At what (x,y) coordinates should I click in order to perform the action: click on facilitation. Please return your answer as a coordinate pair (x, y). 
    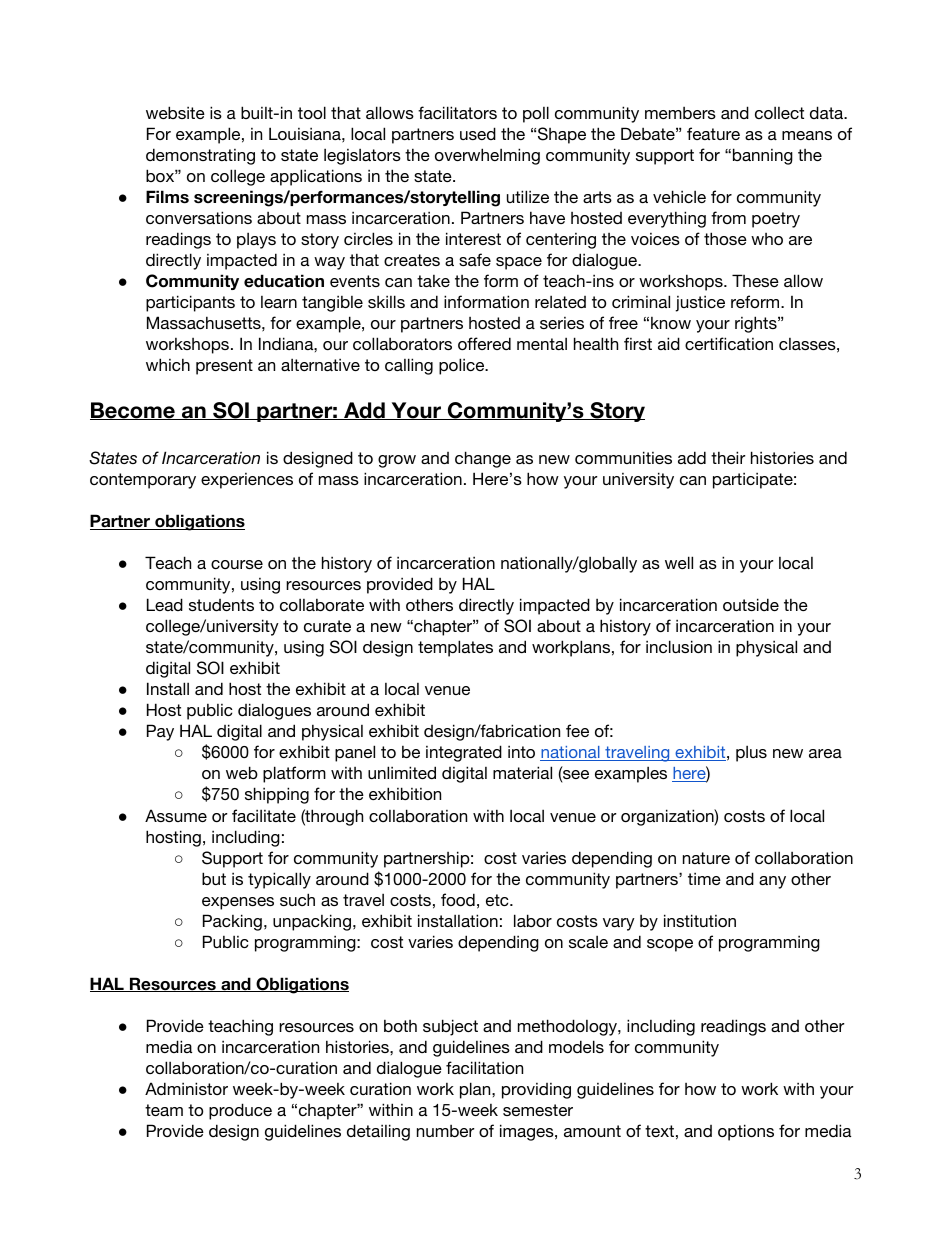
    Looking at the image, I should click on (484, 1067).
